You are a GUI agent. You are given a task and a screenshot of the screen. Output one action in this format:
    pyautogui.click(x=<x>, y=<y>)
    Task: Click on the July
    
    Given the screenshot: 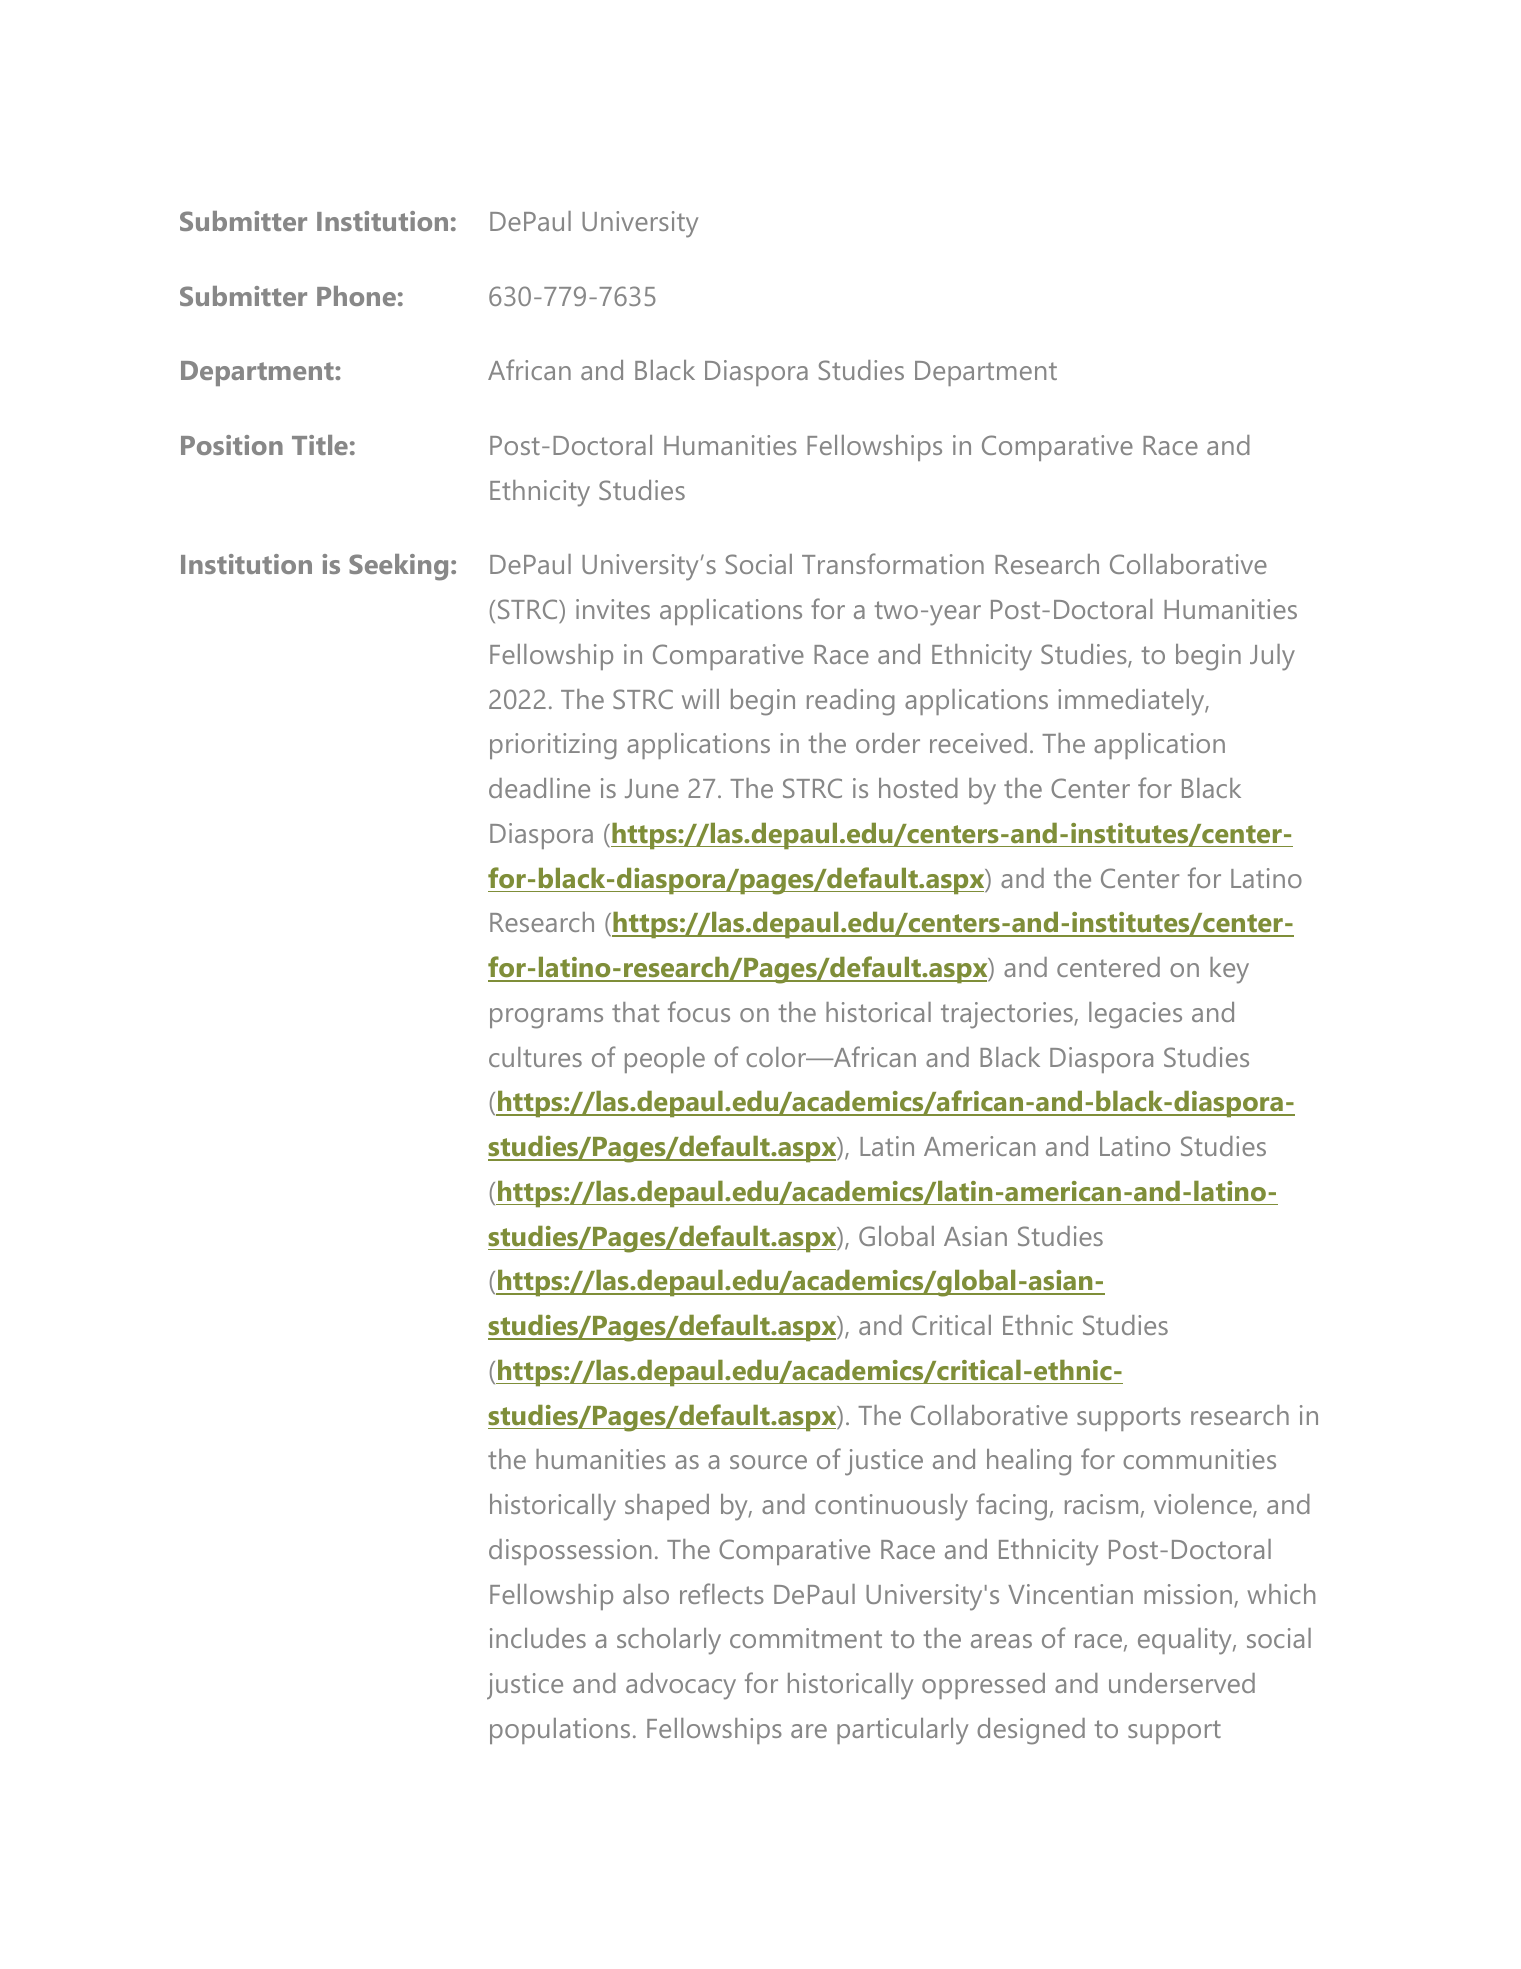 What is the action you would take?
    pyautogui.click(x=1272, y=657)
